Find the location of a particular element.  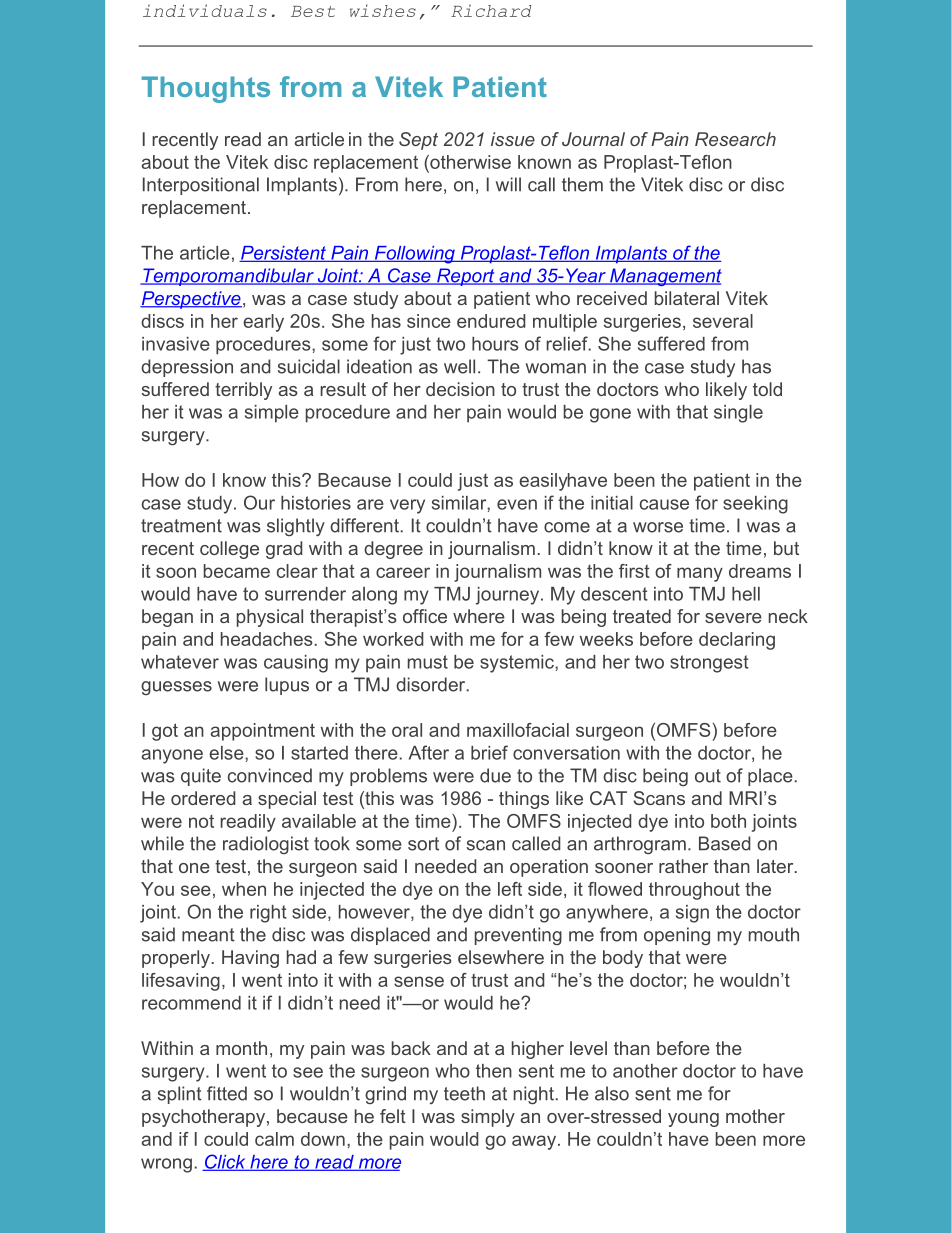

individuals is located at coordinates (205, 10).
